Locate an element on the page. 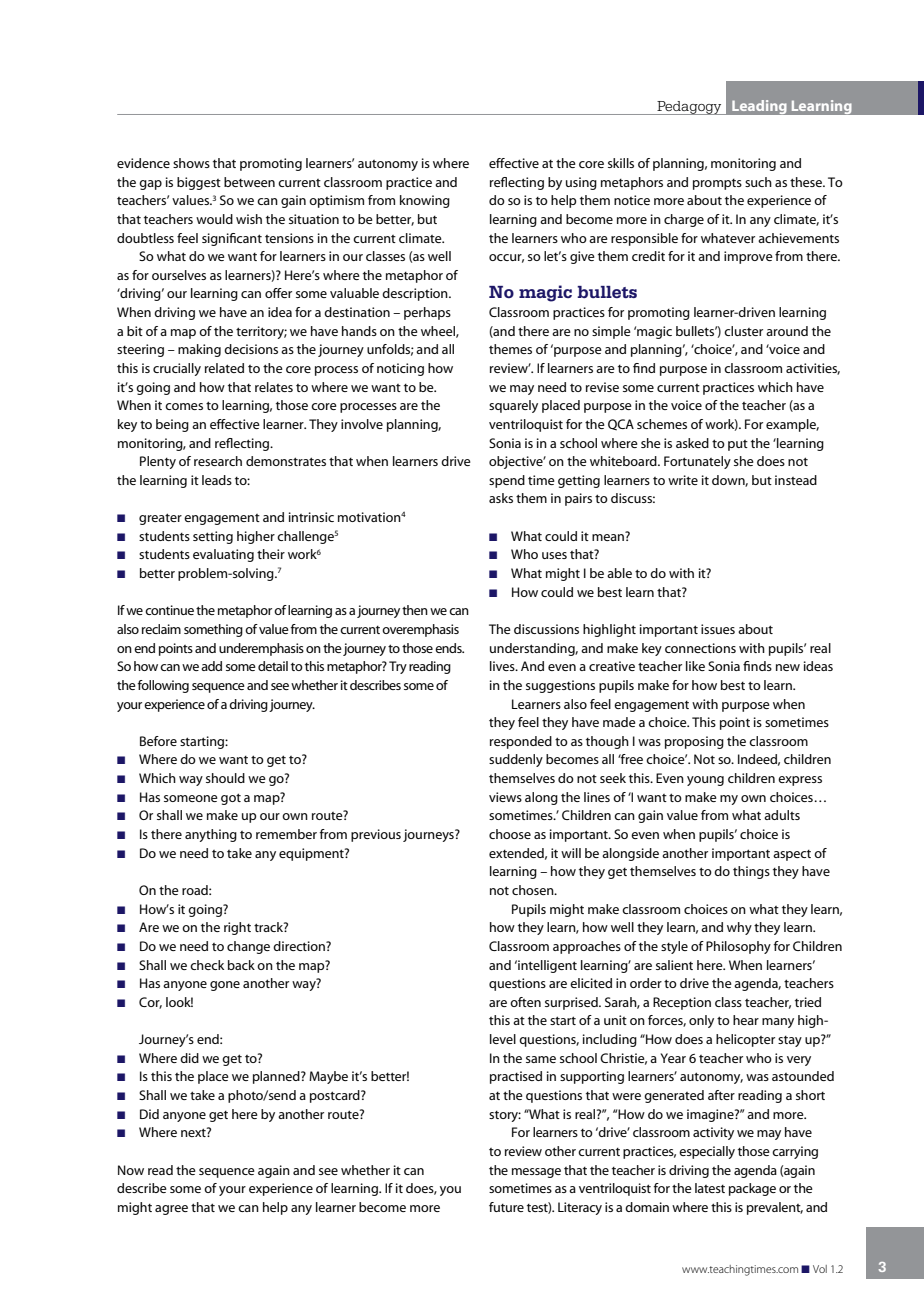 Image resolution: width=924 pixels, height=1308 pixels. why is located at coordinates (739, 928).
